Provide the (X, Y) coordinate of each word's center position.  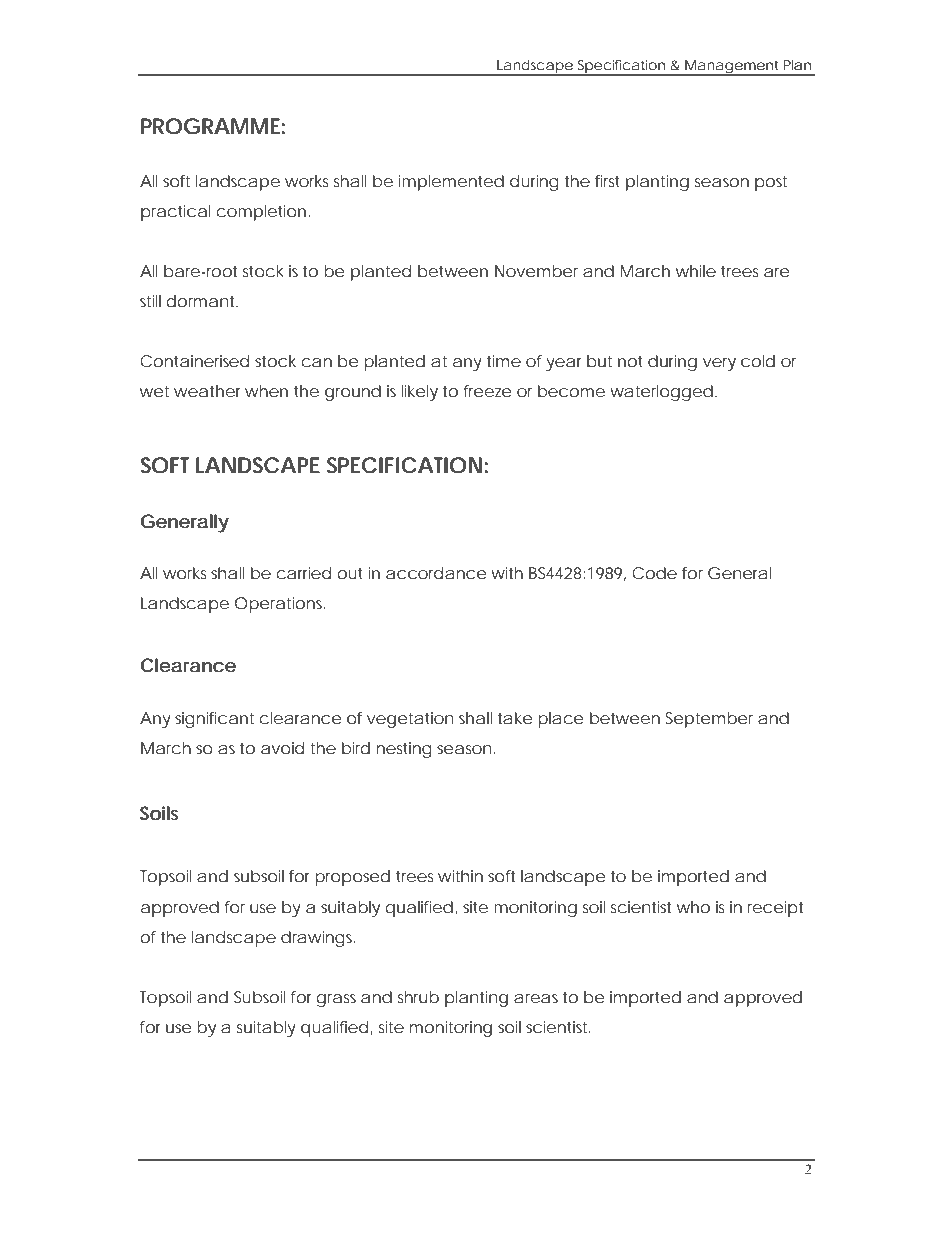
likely (419, 393)
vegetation (410, 720)
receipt (775, 909)
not (630, 361)
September (709, 720)
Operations (280, 605)
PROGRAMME (210, 126)
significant (214, 720)
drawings (318, 939)
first (607, 181)
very (719, 364)
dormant (202, 301)
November (536, 271)
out (350, 573)
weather (207, 391)
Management (732, 68)
